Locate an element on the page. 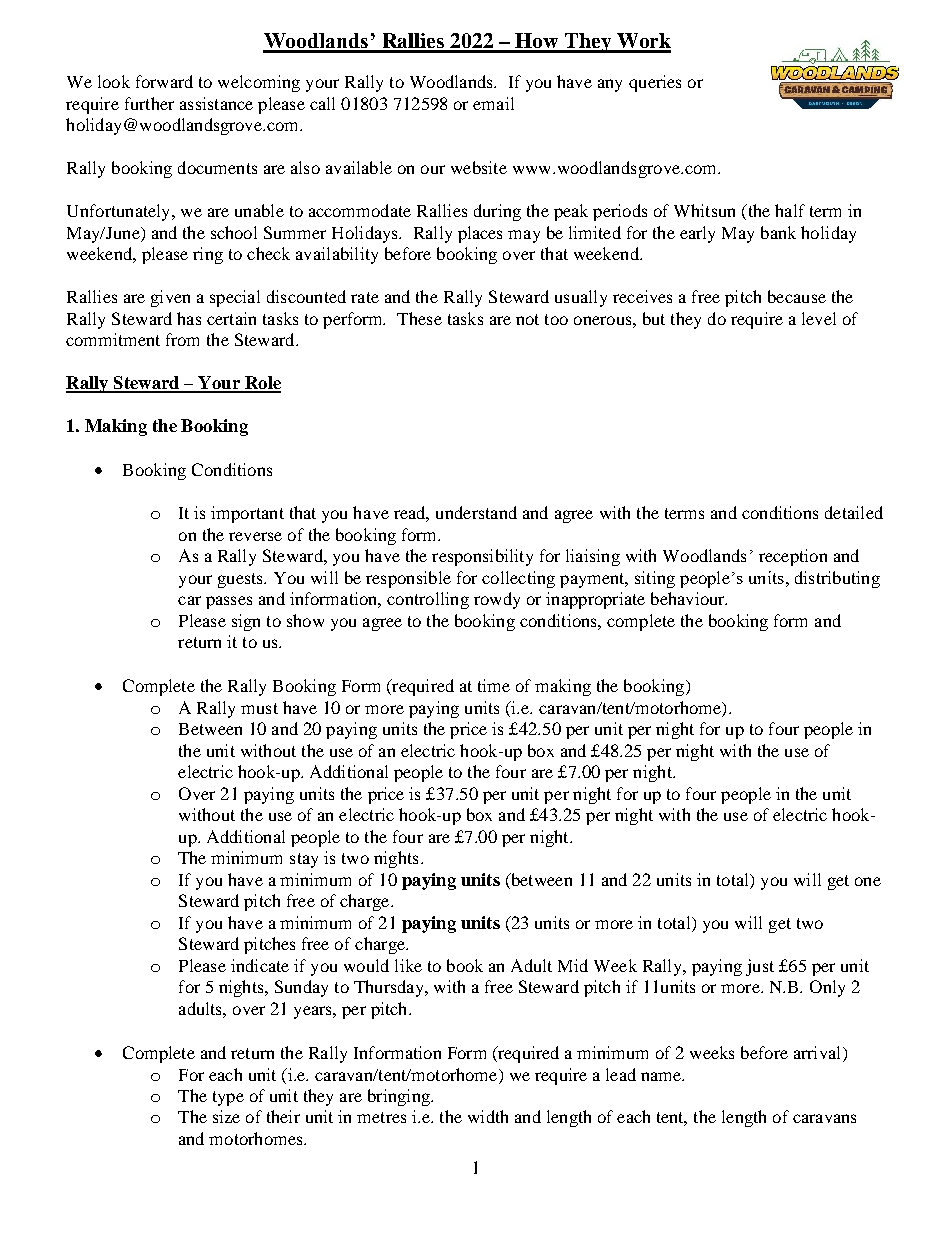  type is located at coordinates (228, 1098).
